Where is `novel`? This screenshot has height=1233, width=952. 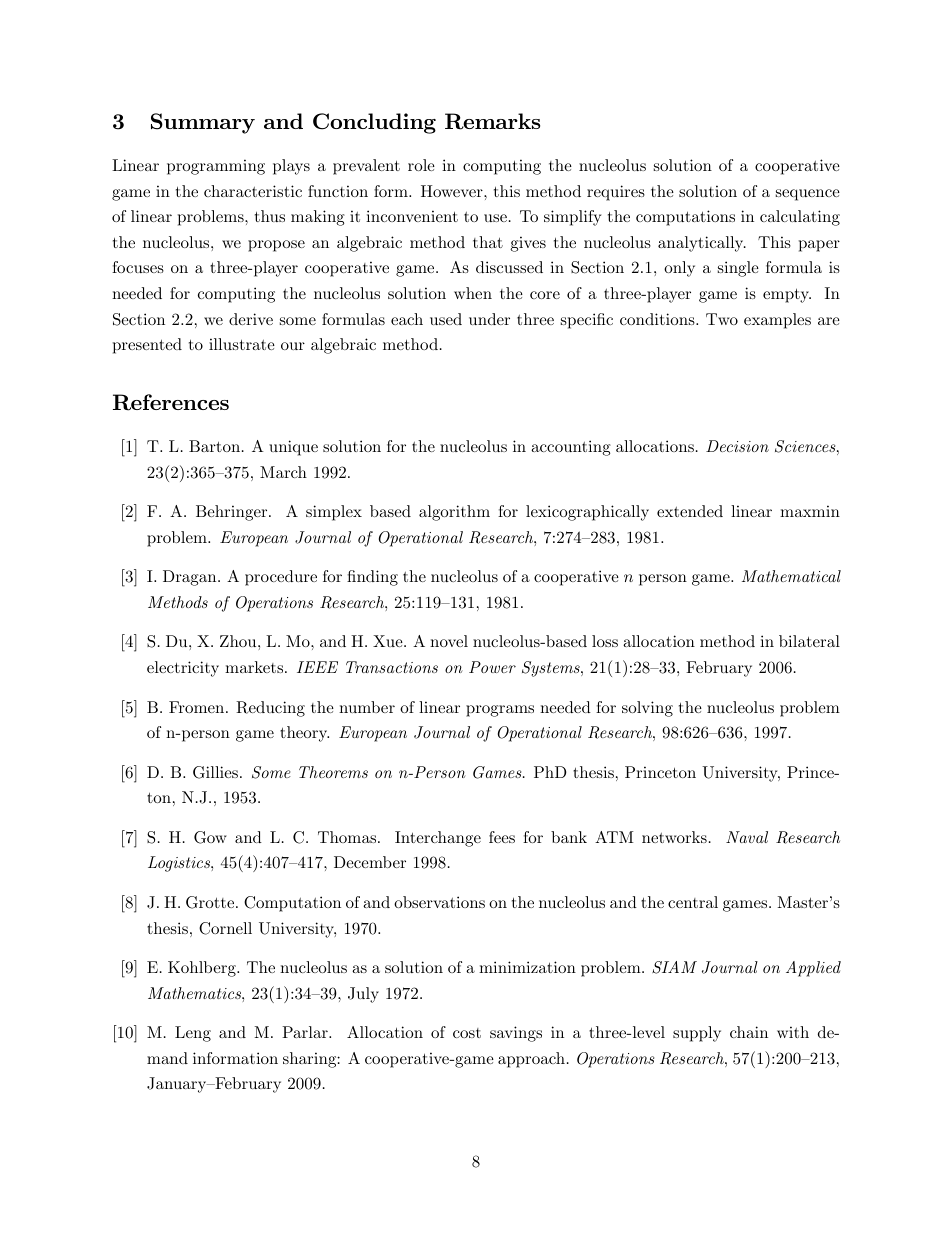
novel is located at coordinates (449, 641).
